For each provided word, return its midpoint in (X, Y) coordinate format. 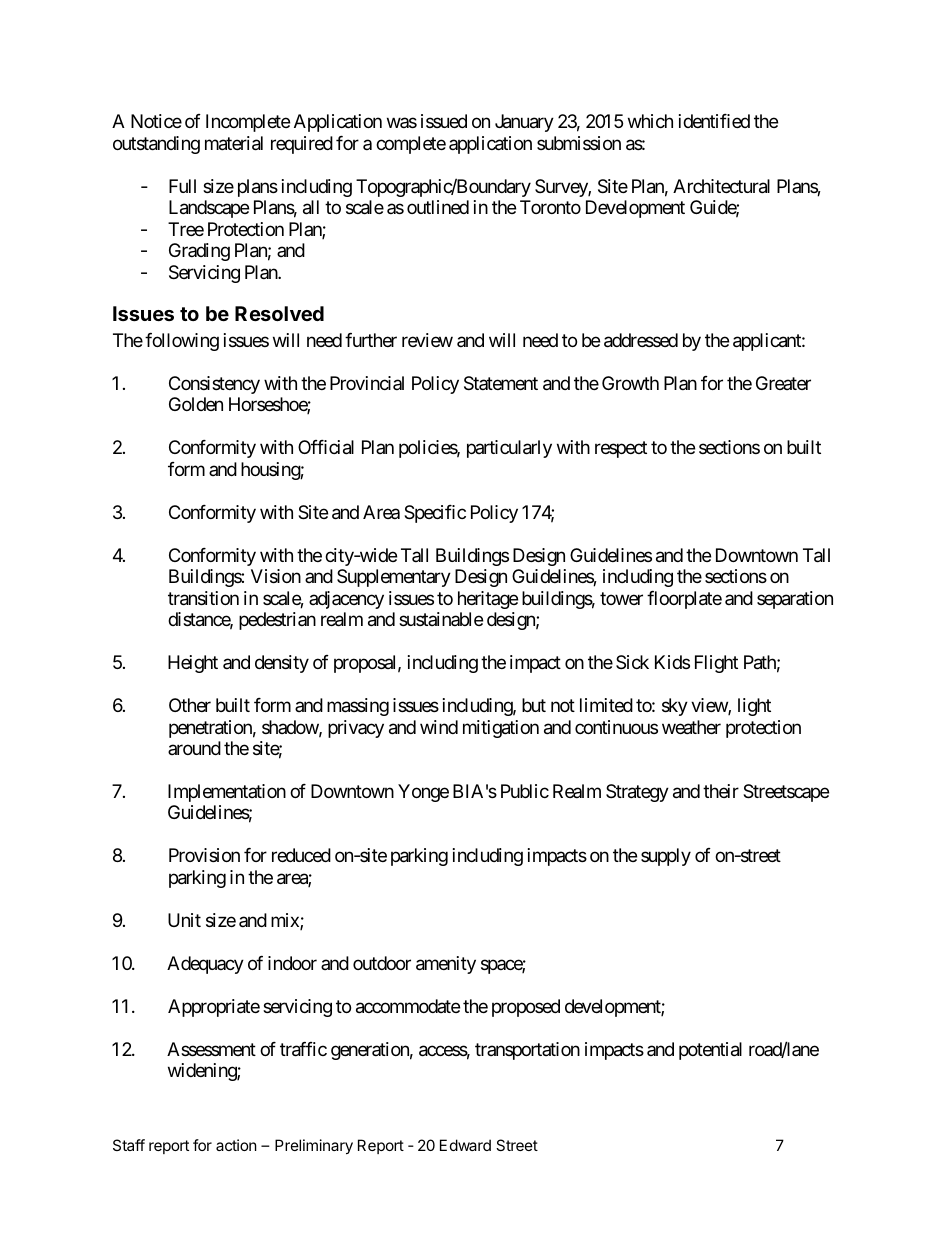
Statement (501, 383)
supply (666, 857)
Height (193, 664)
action (236, 1145)
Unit (184, 920)
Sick (632, 662)
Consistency (214, 385)
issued (444, 121)
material (234, 143)
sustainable (441, 619)
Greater (783, 383)
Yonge (423, 793)
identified (714, 121)
